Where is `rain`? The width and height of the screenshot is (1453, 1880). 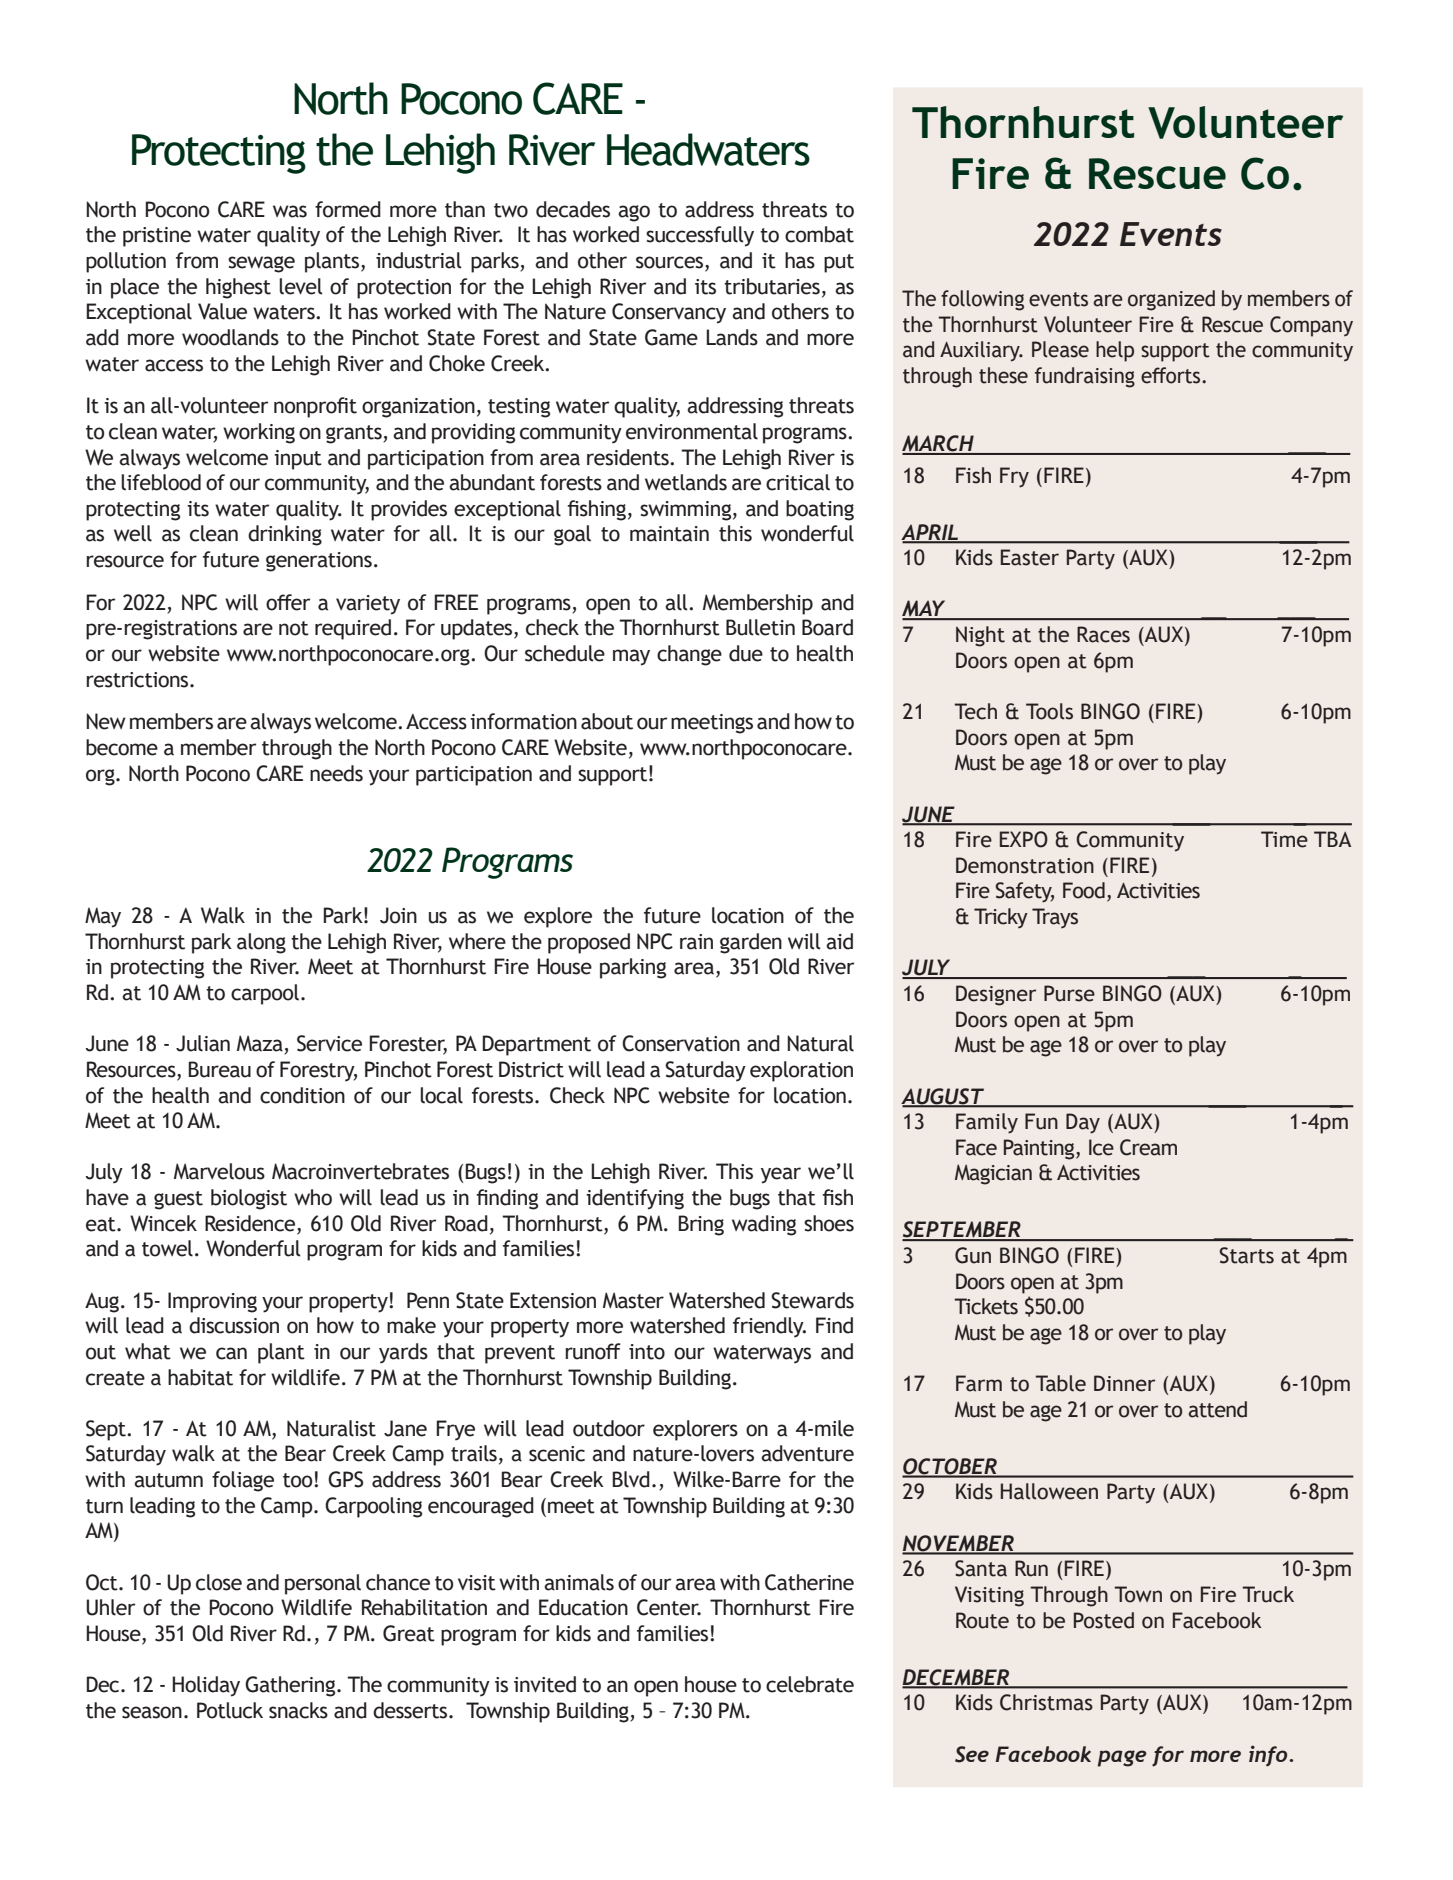
rain is located at coordinates (696, 942).
